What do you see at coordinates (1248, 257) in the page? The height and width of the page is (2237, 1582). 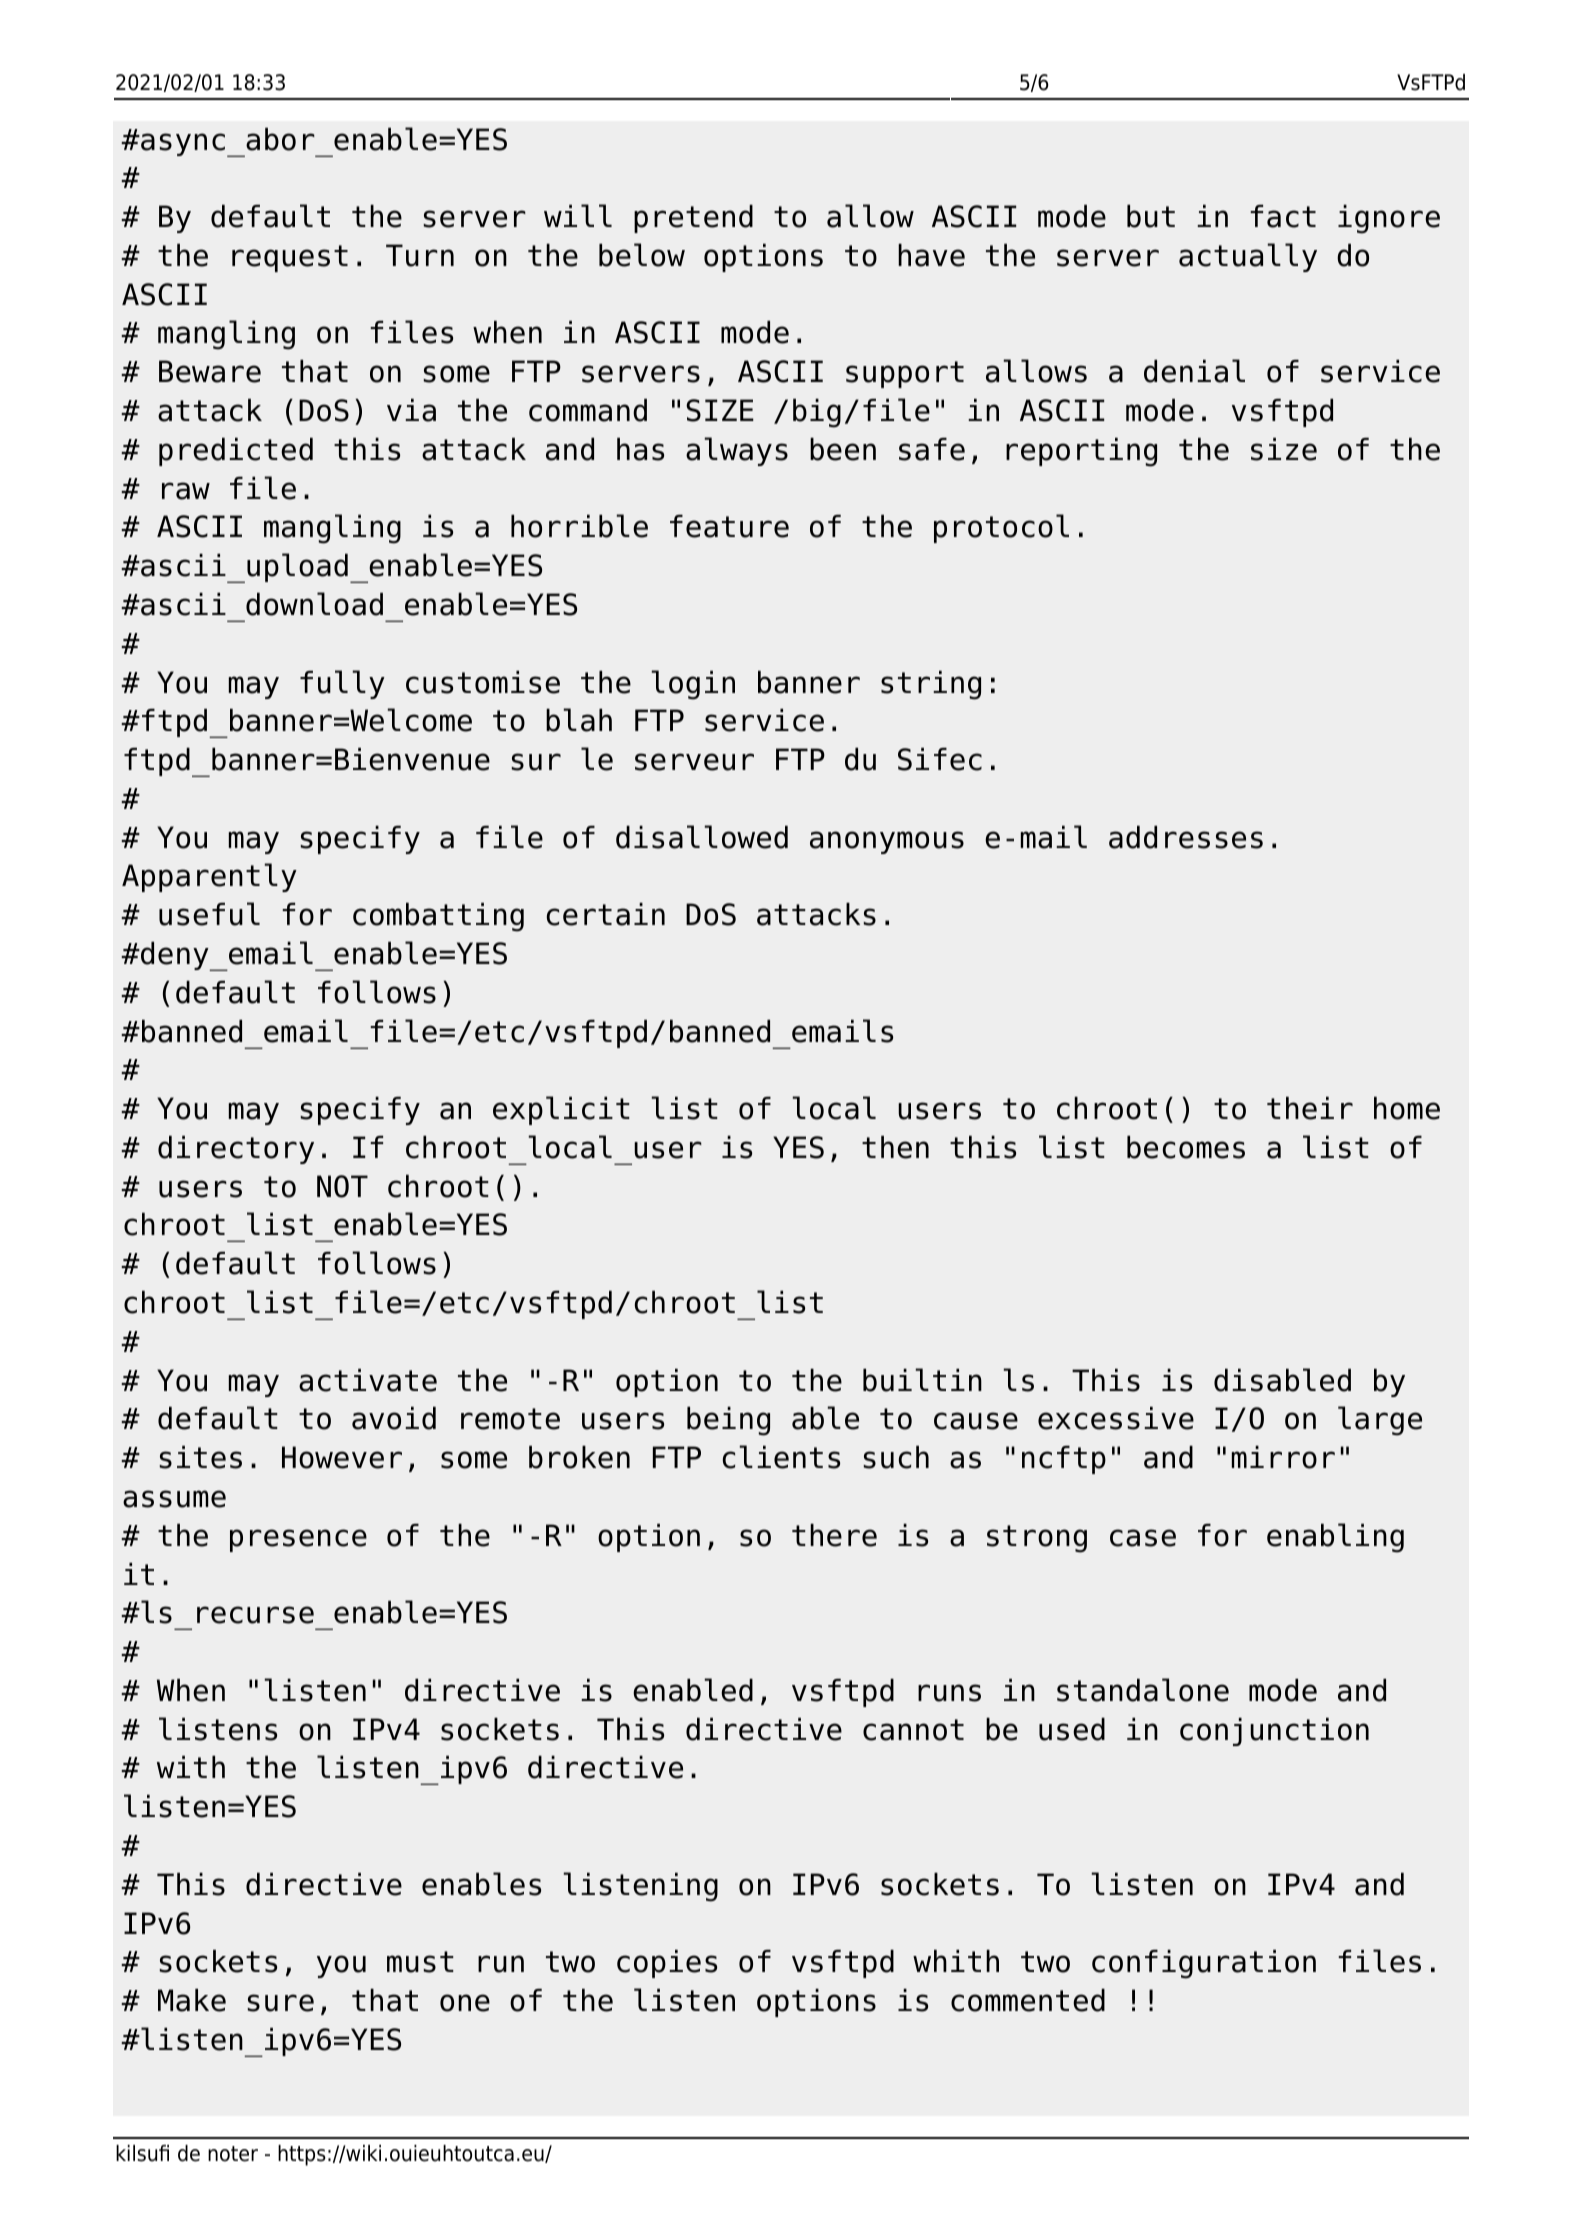 I see `actually` at bounding box center [1248, 257].
